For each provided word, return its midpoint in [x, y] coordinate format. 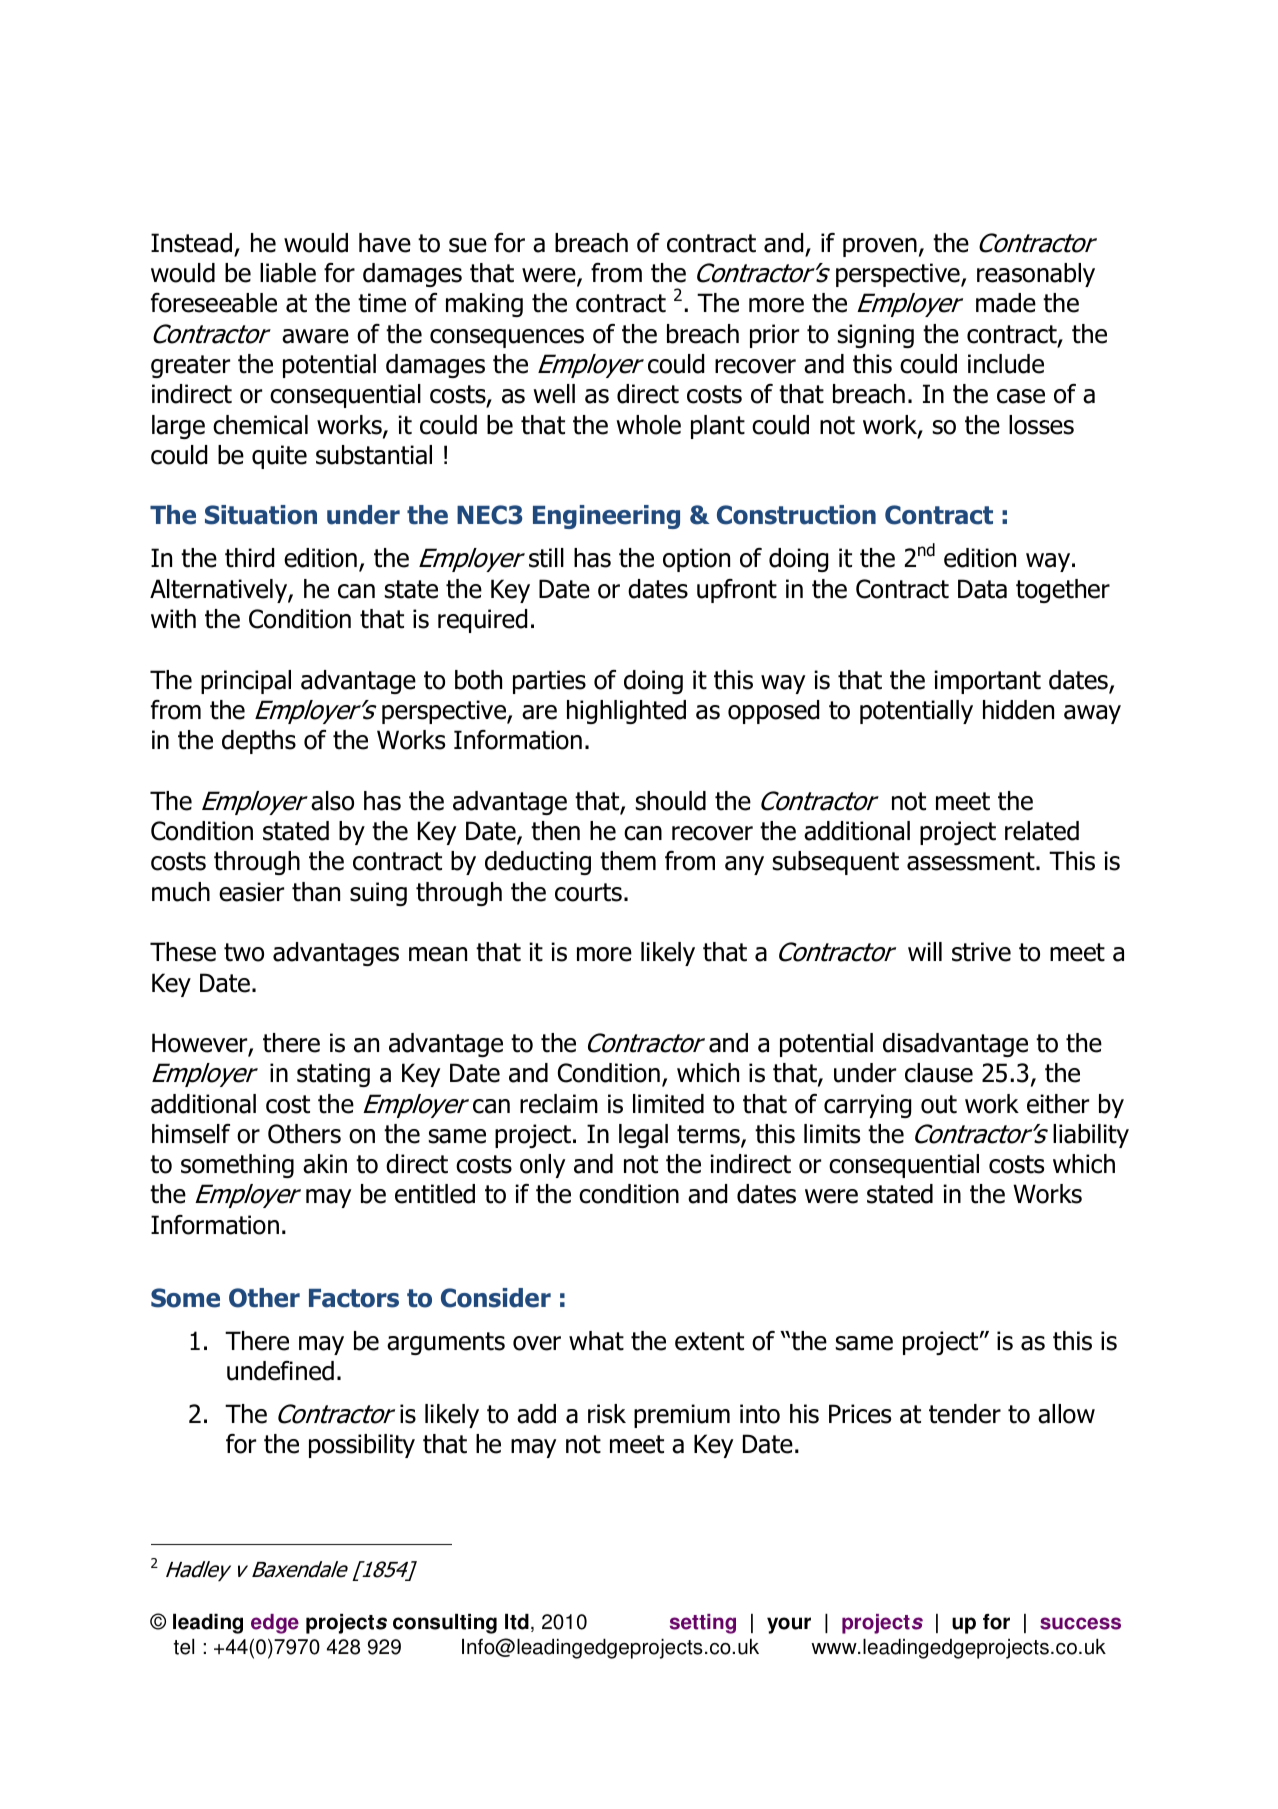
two [244, 952]
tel [184, 1647]
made [1006, 303]
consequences [507, 338]
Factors [354, 1298]
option [696, 560]
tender [965, 1414]
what [596, 1341]
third [249, 558]
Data [982, 589]
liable [288, 273]
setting [703, 1624]
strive [981, 952]
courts [588, 892]
